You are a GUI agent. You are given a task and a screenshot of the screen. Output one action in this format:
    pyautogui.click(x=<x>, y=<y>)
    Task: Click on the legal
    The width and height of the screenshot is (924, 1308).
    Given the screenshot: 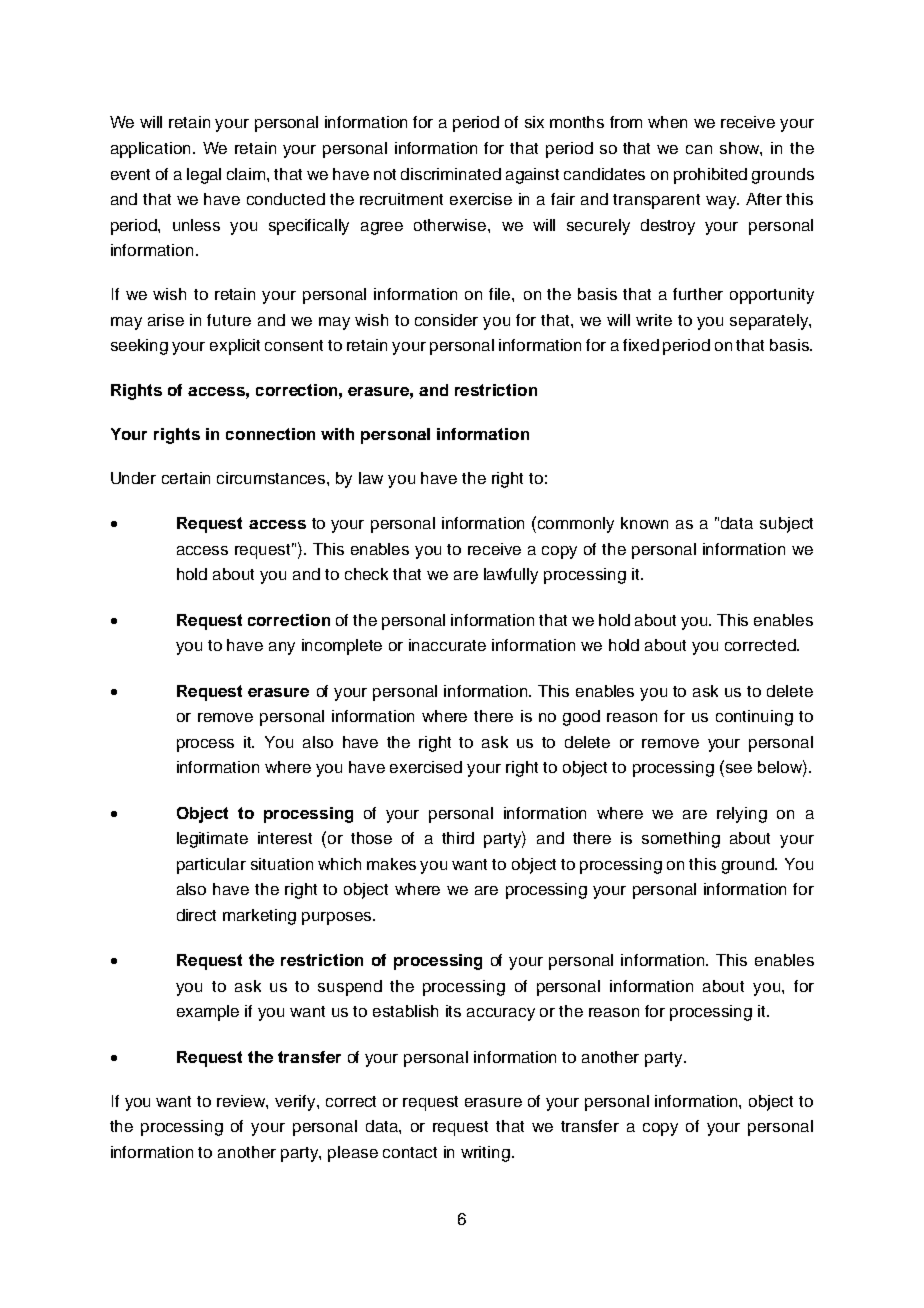 What is the action you would take?
    pyautogui.click(x=204, y=176)
